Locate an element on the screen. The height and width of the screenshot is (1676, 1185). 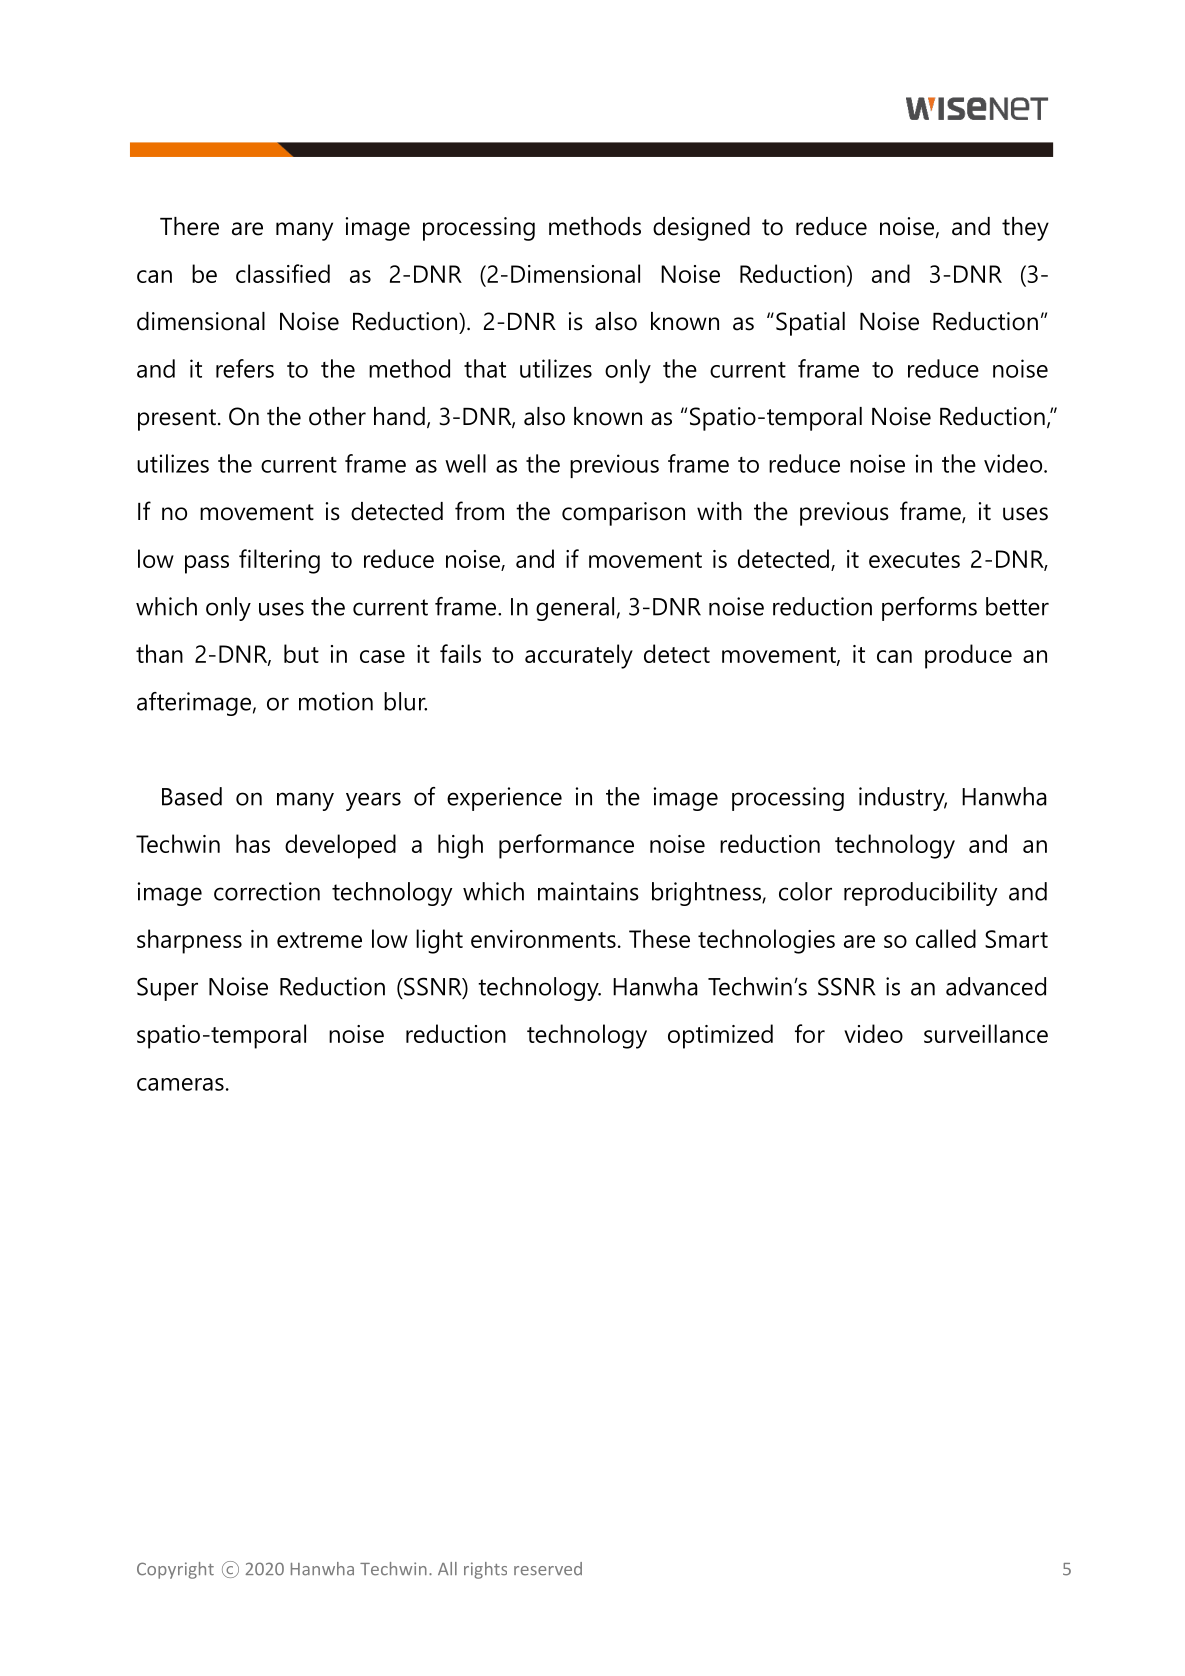
reserved is located at coordinates (548, 1569).
